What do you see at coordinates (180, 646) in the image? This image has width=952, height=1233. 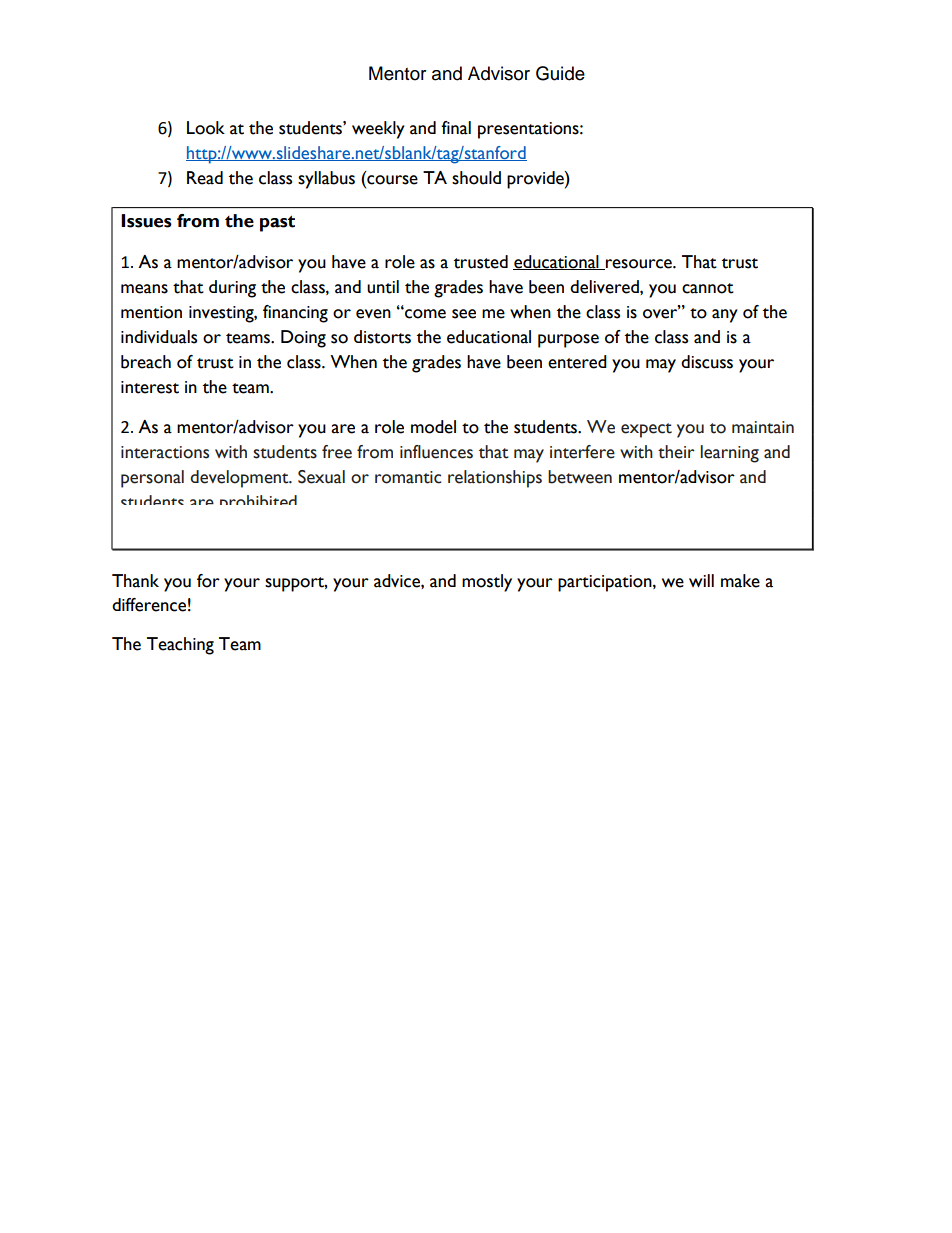 I see `Teaching` at bounding box center [180, 646].
